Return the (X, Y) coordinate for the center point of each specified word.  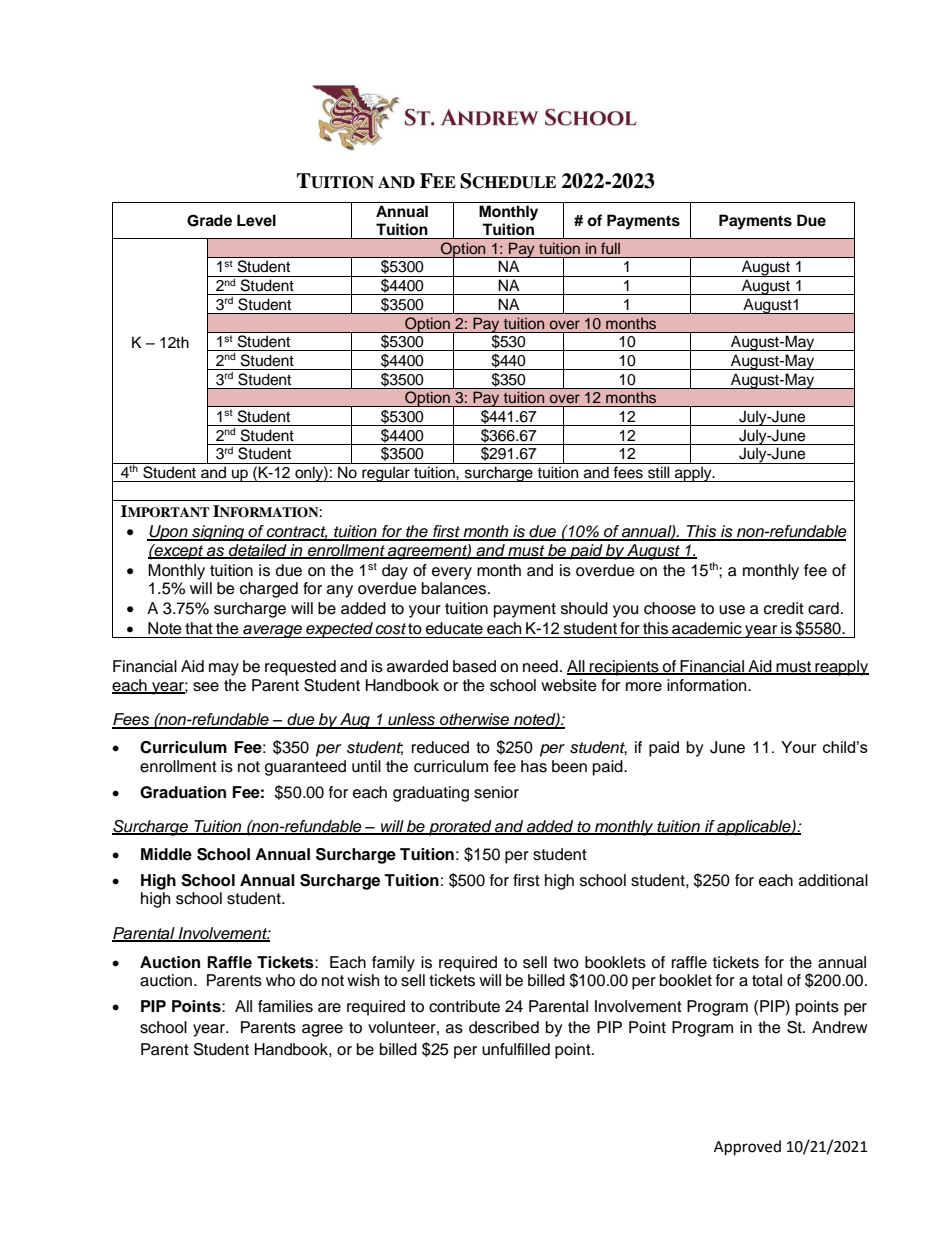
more (644, 687)
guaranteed (305, 768)
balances (455, 588)
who (280, 980)
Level (256, 220)
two (566, 963)
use (732, 610)
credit (784, 608)
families (285, 1006)
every (452, 573)
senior (496, 792)
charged (269, 590)
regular (386, 474)
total (767, 980)
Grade (209, 220)
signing (218, 533)
